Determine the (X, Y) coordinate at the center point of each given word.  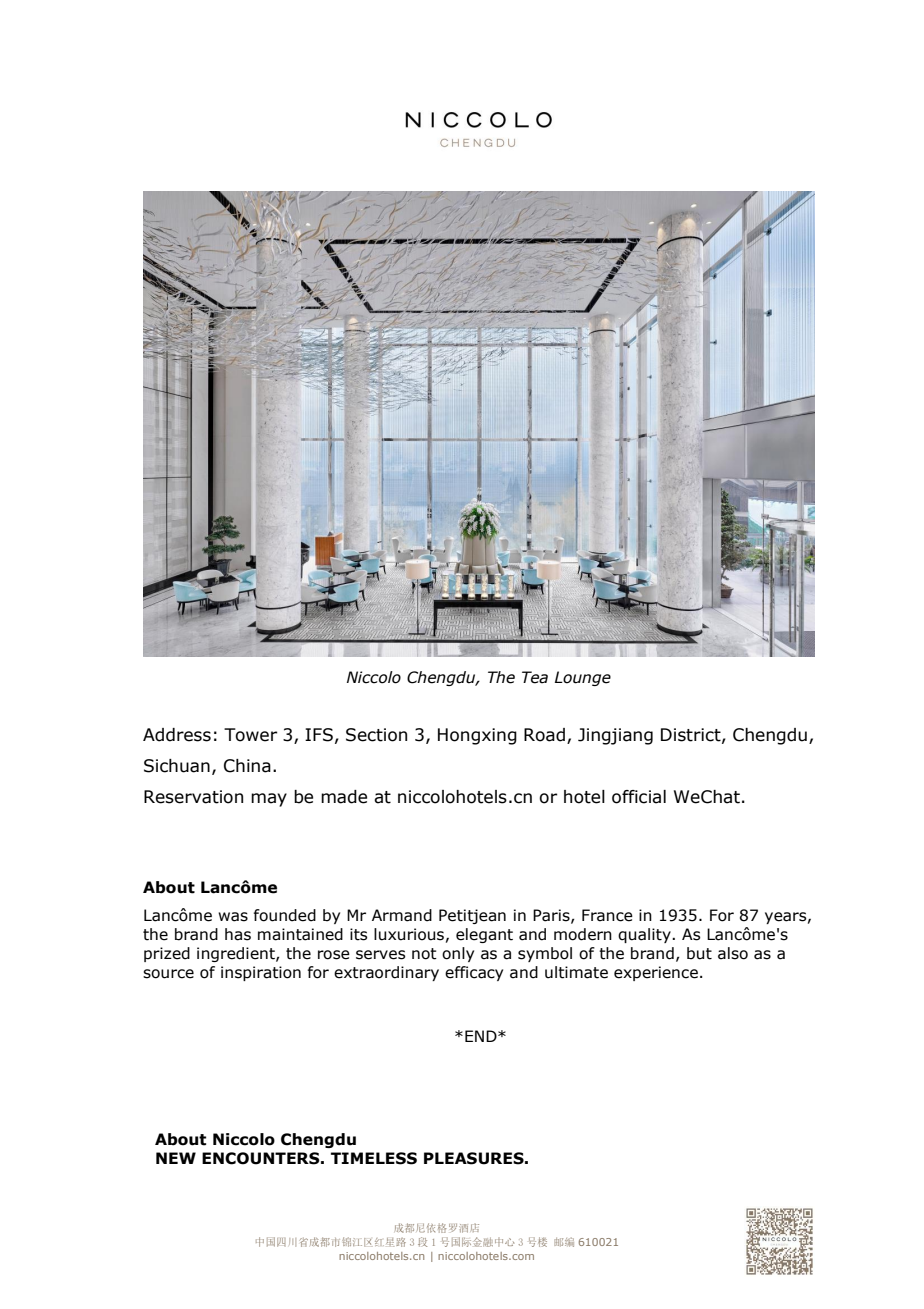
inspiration (261, 973)
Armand (402, 915)
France (607, 915)
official (639, 797)
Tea (535, 677)
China (247, 766)
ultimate (576, 972)
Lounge (583, 678)
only (458, 954)
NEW (176, 1158)
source (168, 974)
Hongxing (477, 736)
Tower (250, 735)
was (233, 917)
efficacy (474, 973)
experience (656, 973)
